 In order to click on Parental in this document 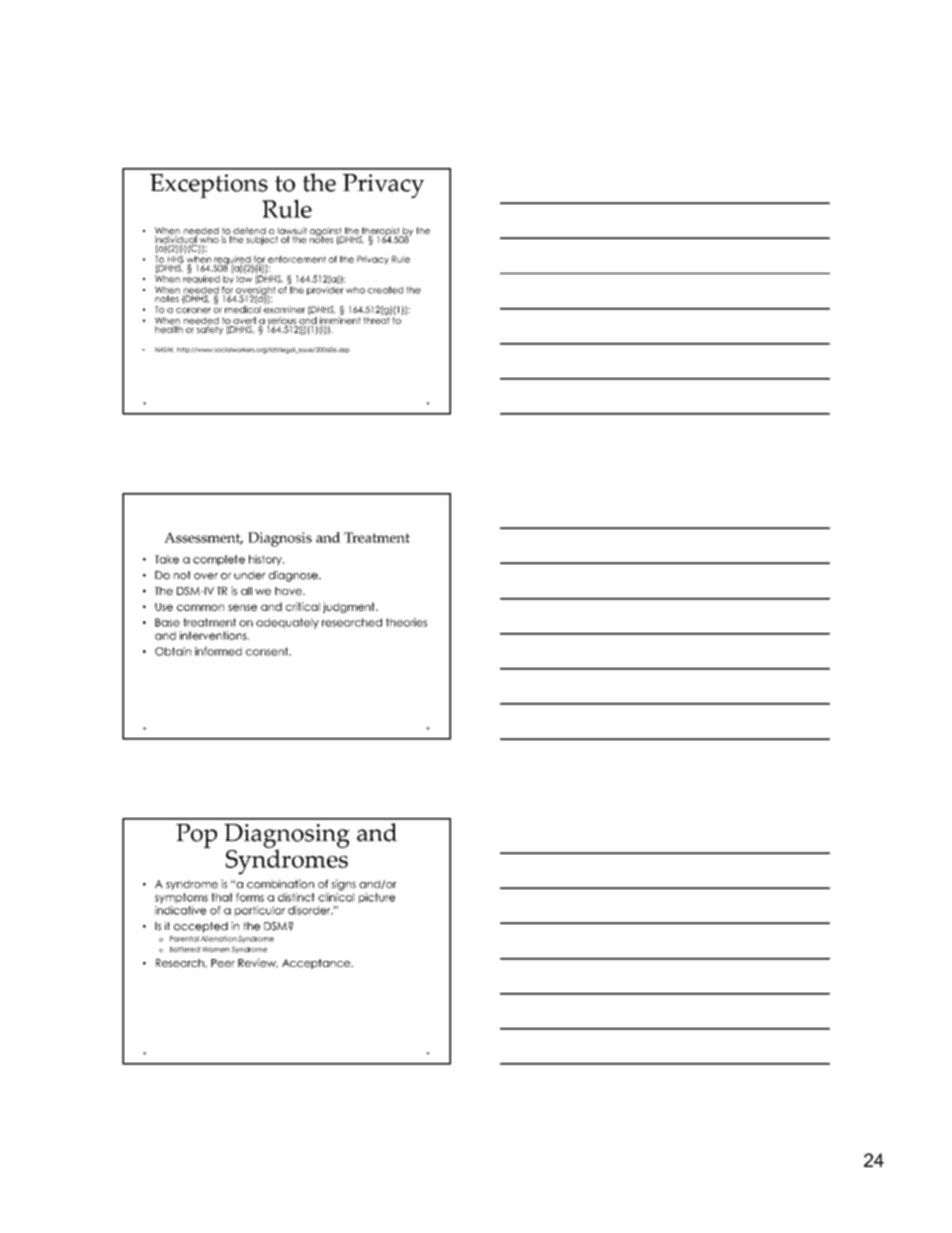, I will do `click(184, 939)`.
